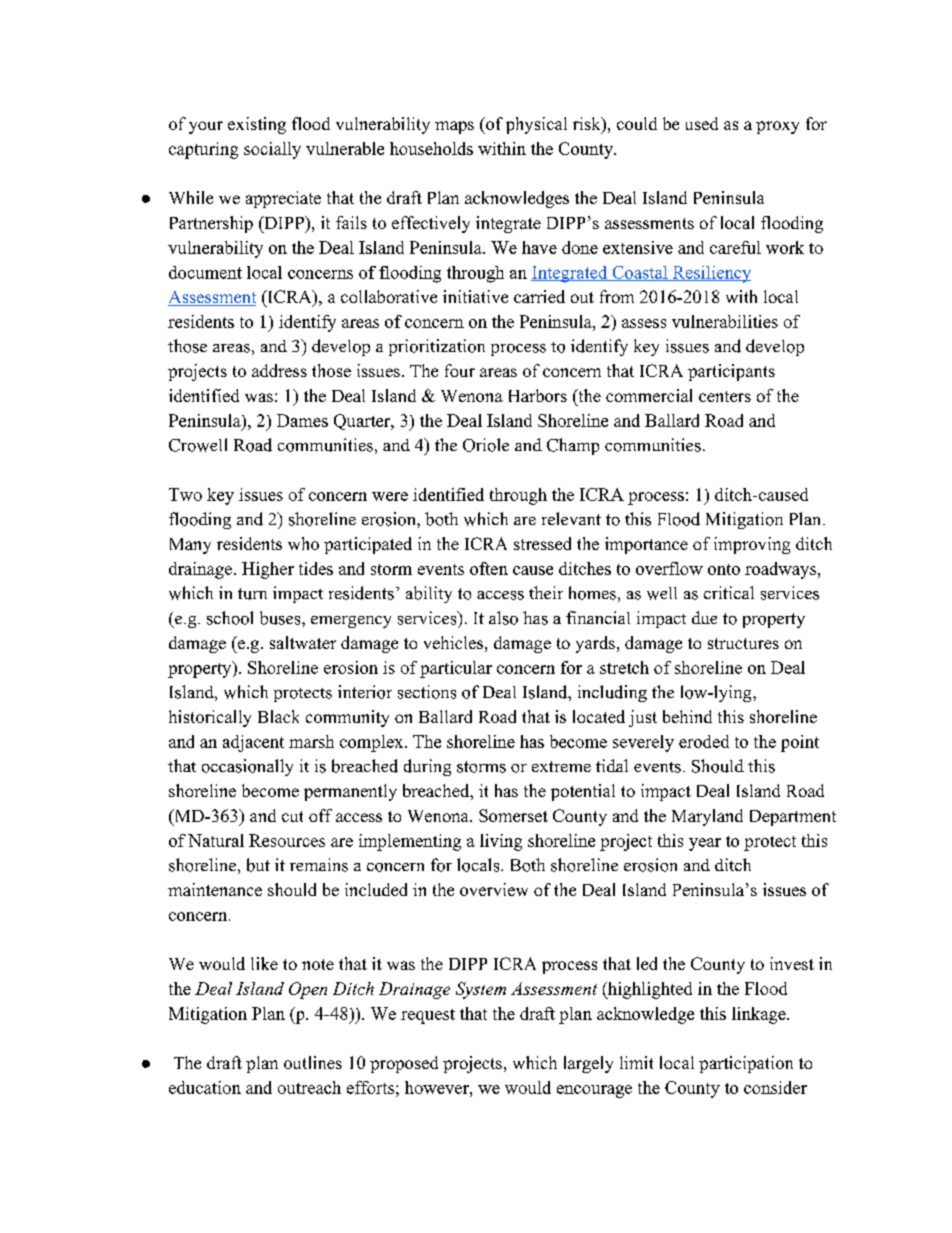 This screenshot has width=952, height=1233. What do you see at coordinates (729, 592) in the screenshot?
I see `critical` at bounding box center [729, 592].
